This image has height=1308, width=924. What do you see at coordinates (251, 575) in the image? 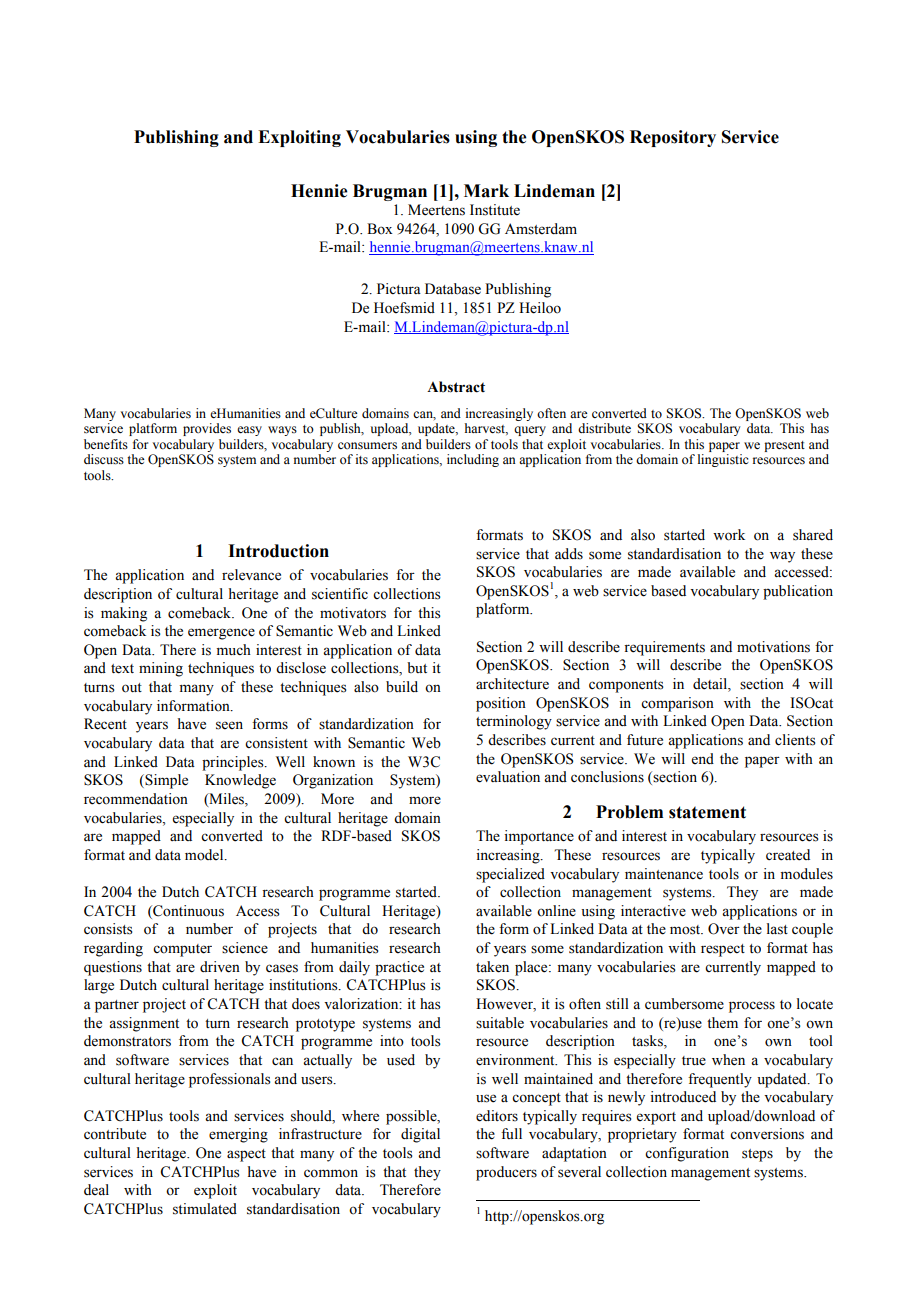
I see `relevance` at bounding box center [251, 575].
